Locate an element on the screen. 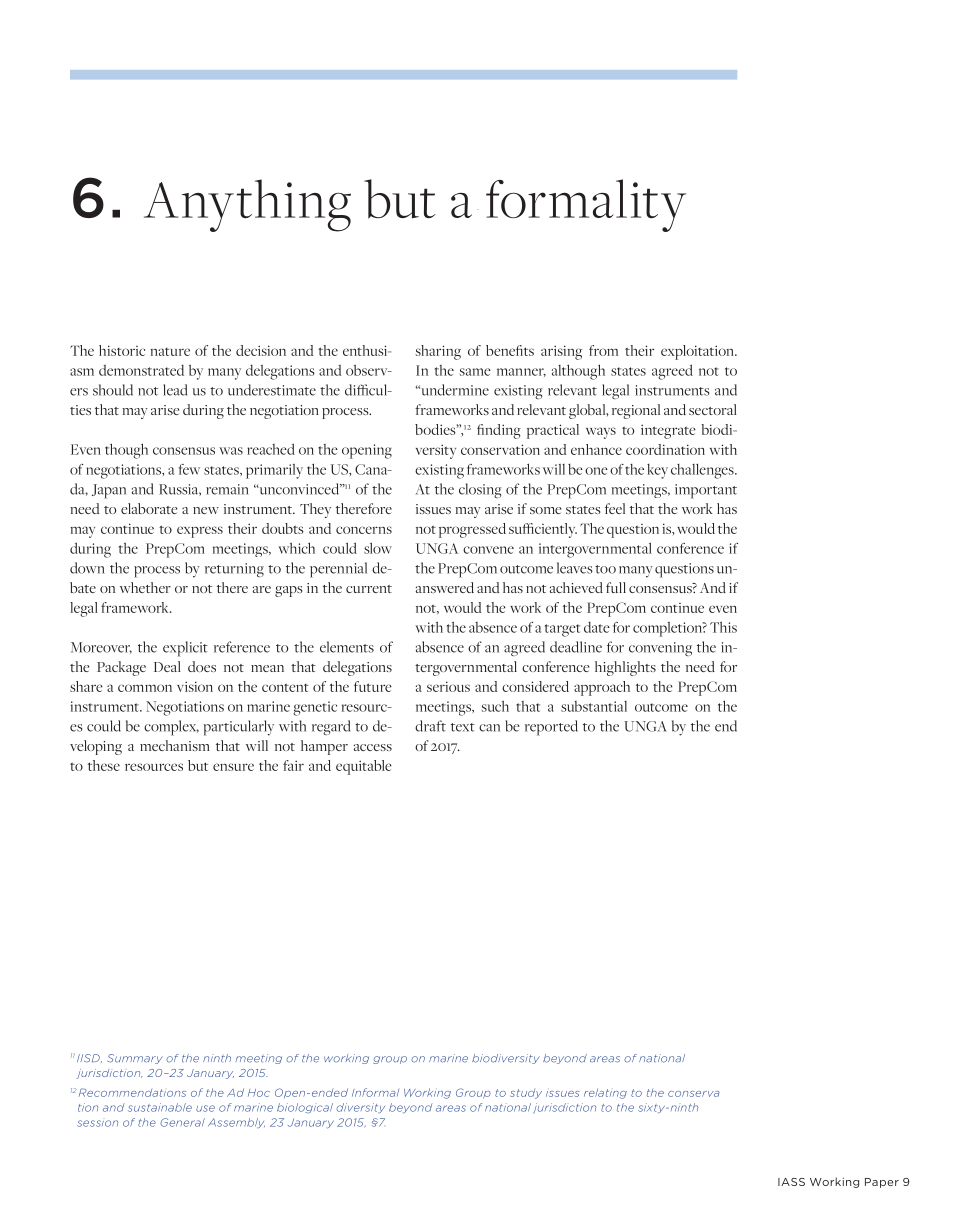 This screenshot has width=980, height=1214. Anything is located at coordinates (247, 205).
